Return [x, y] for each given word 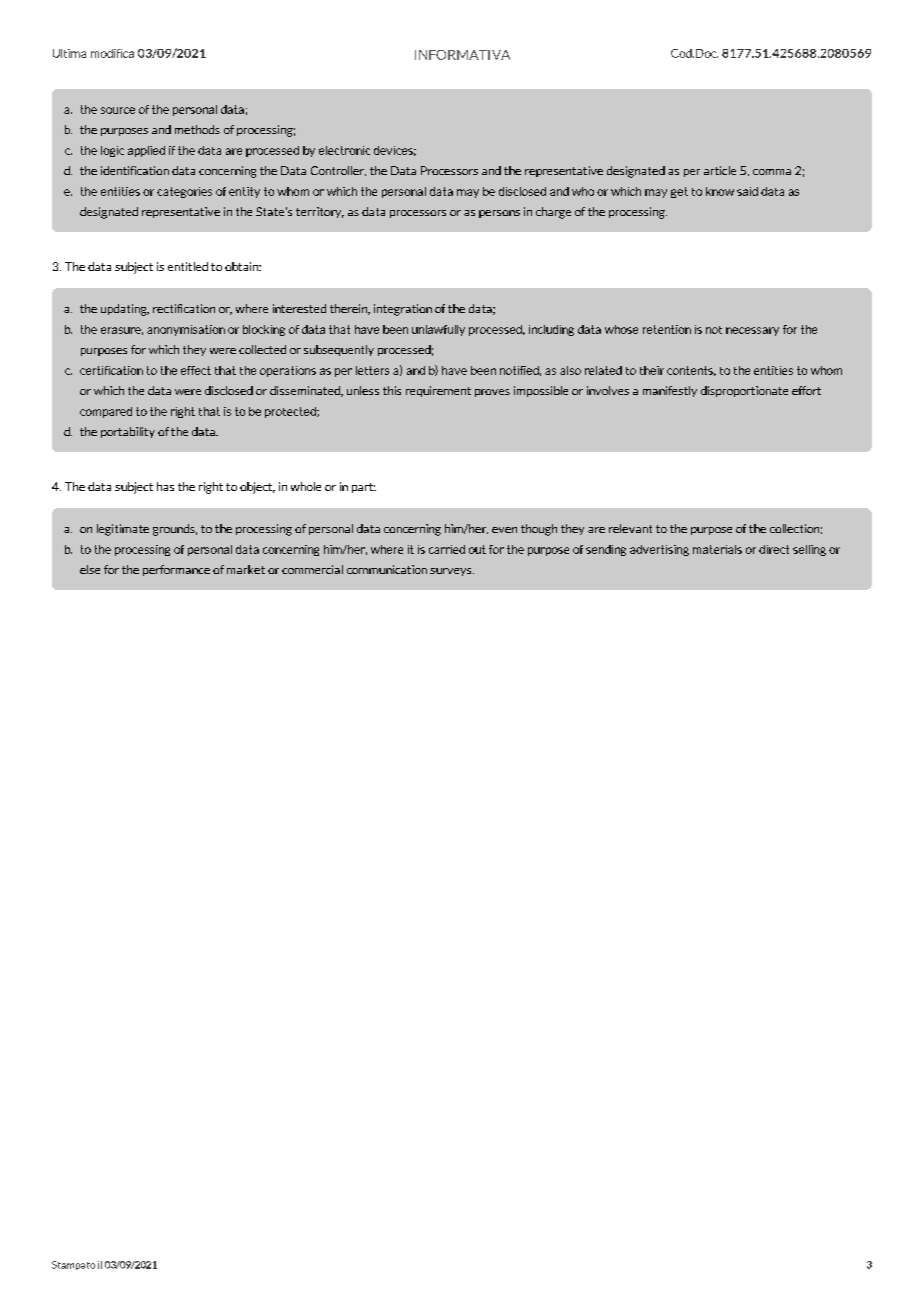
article [720, 170]
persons [499, 214]
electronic [344, 150]
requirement [438, 391]
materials [717, 549]
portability [128, 432]
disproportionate [744, 391]
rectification [184, 308]
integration [403, 310]
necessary [752, 331]
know [720, 191]
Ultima [69, 53]
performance [176, 570]
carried [447, 549]
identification [135, 170]
